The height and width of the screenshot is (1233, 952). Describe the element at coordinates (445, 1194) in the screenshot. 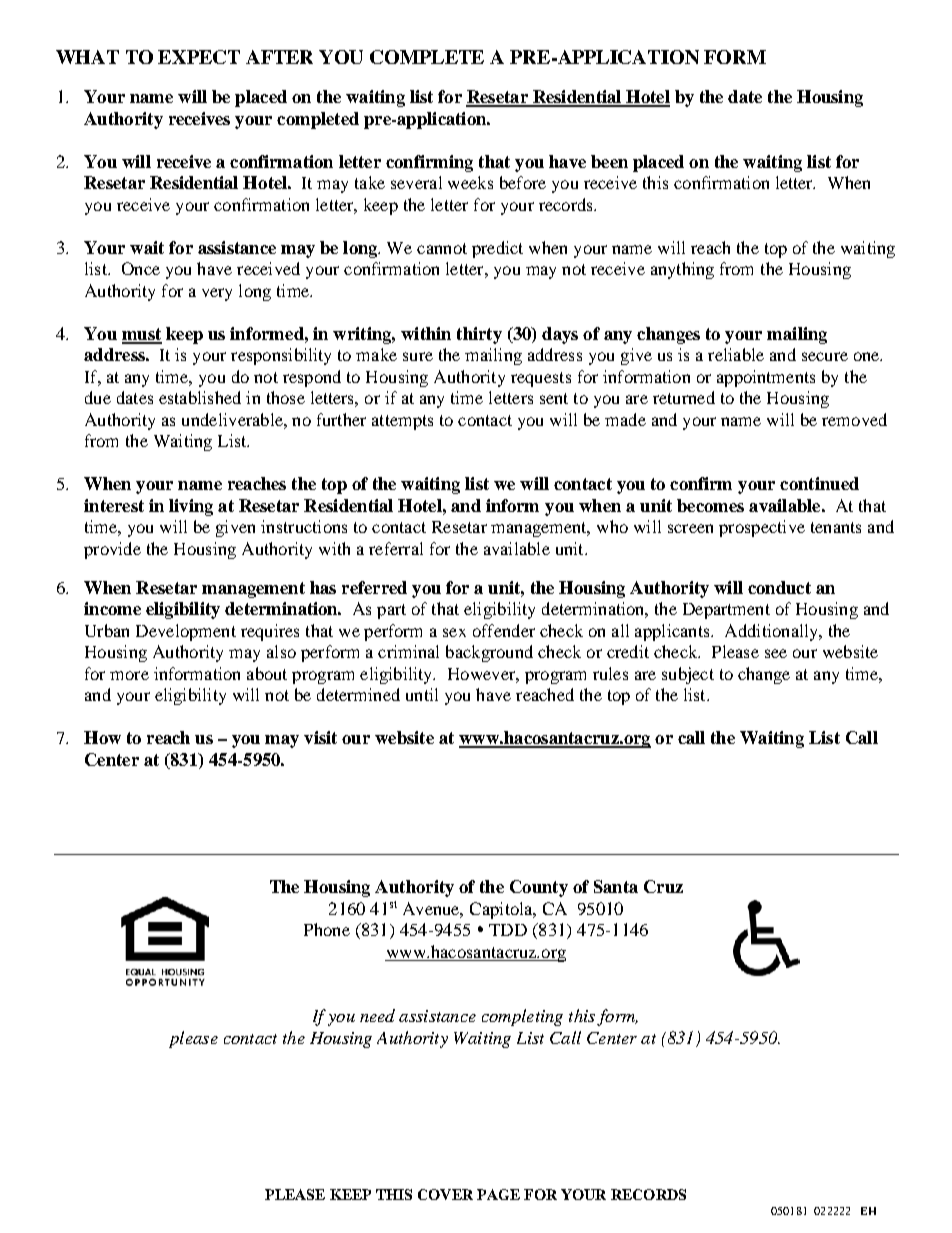

I see `COVER` at that location.
